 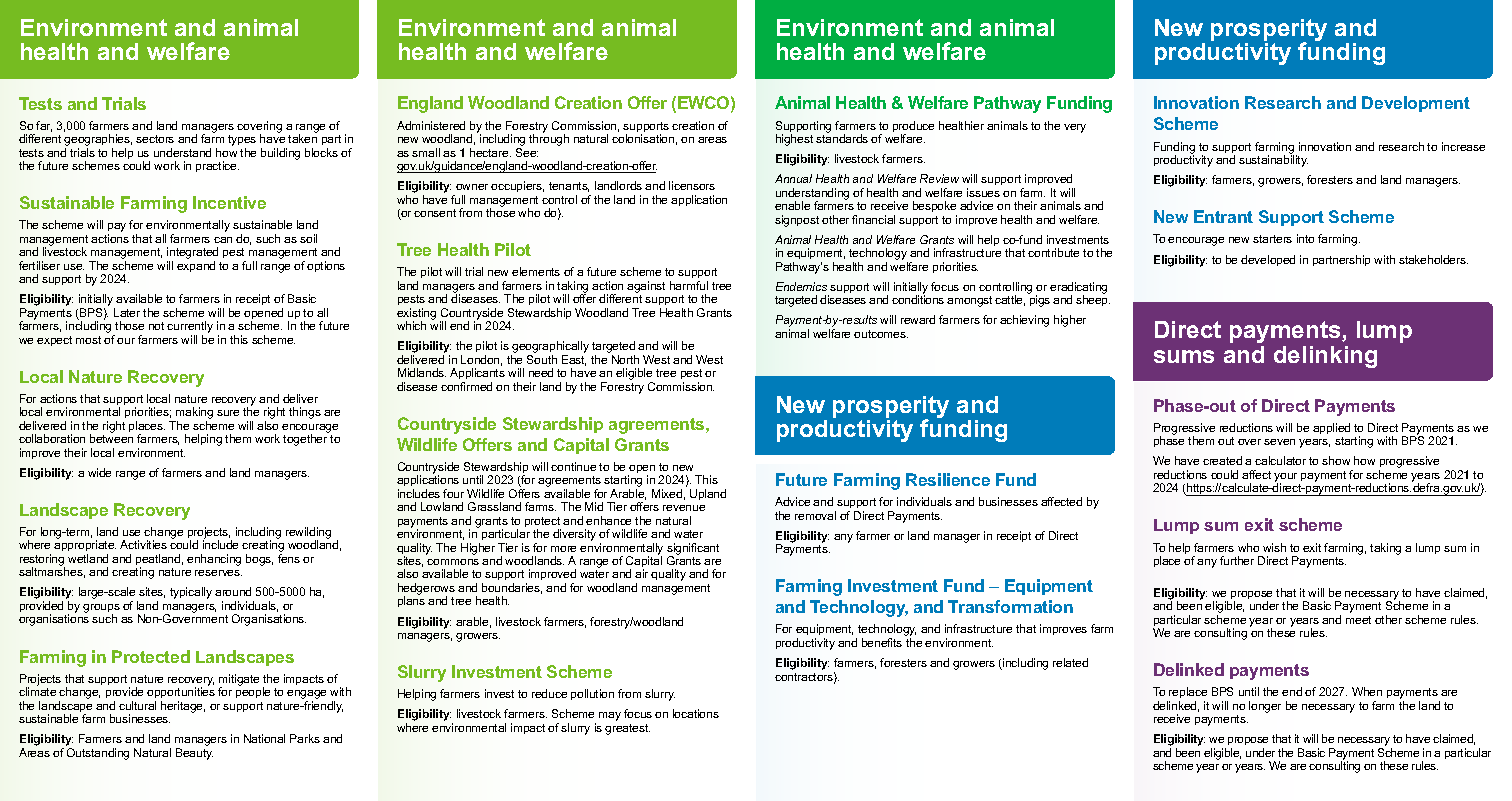 I want to click on air, so click(x=641, y=573).
